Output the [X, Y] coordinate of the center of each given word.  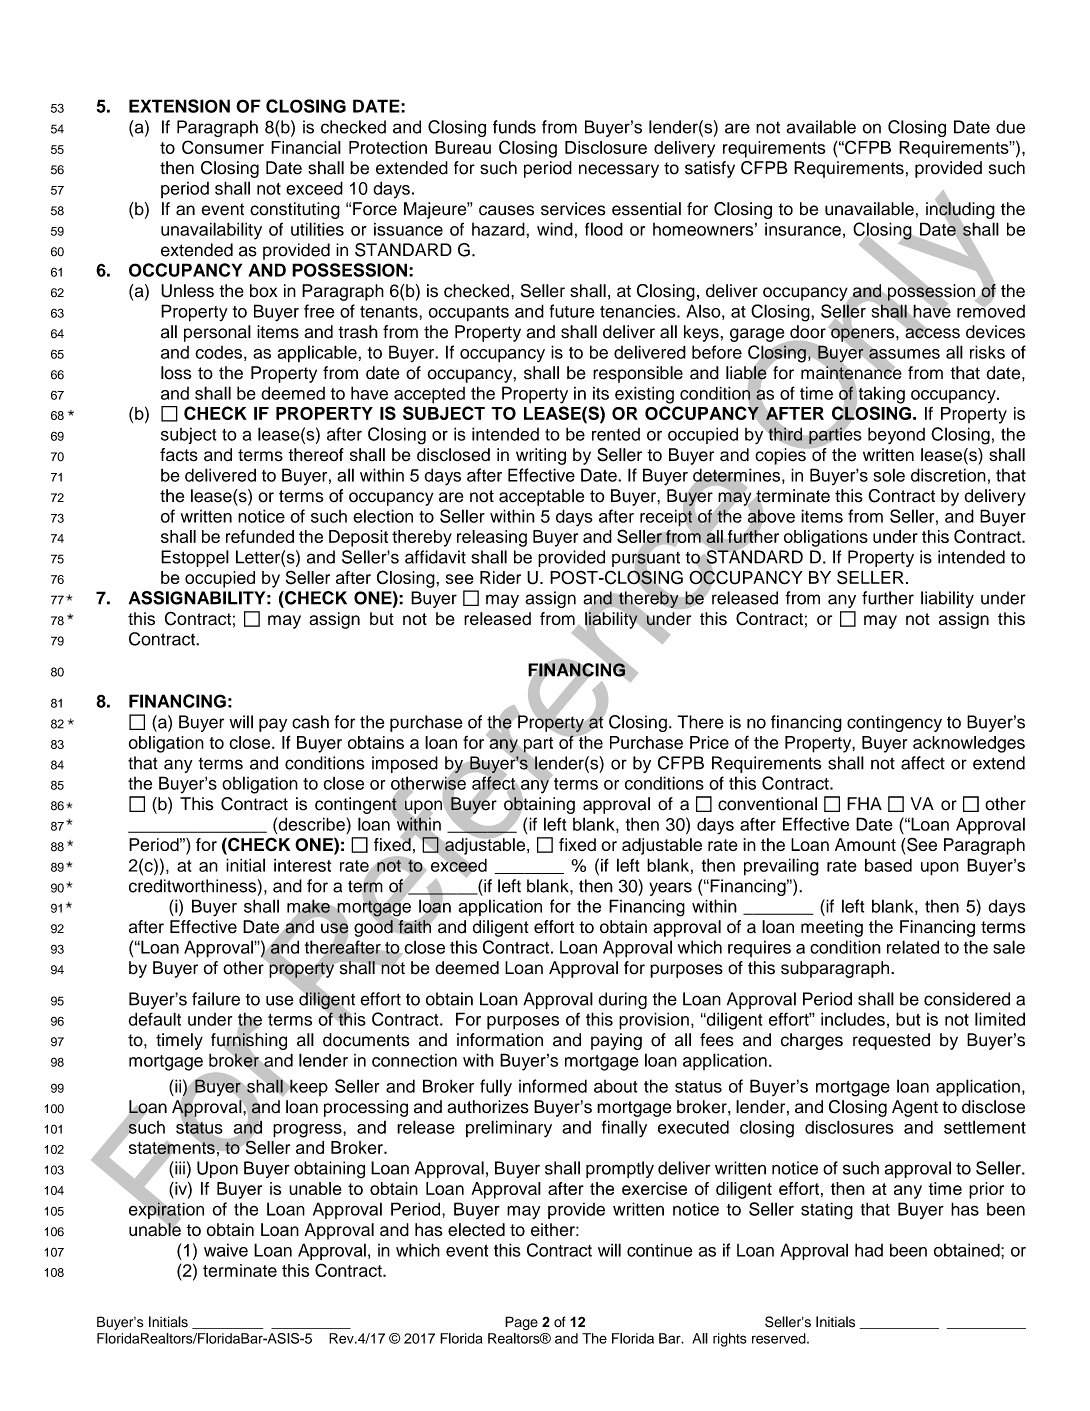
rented [616, 434]
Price [709, 742]
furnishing [249, 1041]
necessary [619, 171]
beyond [896, 435]
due [1010, 127]
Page [521, 1323]
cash [310, 722]
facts [179, 455]
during [622, 1000]
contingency [894, 723]
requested [891, 1041]
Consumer [223, 147]
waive [226, 1250]
